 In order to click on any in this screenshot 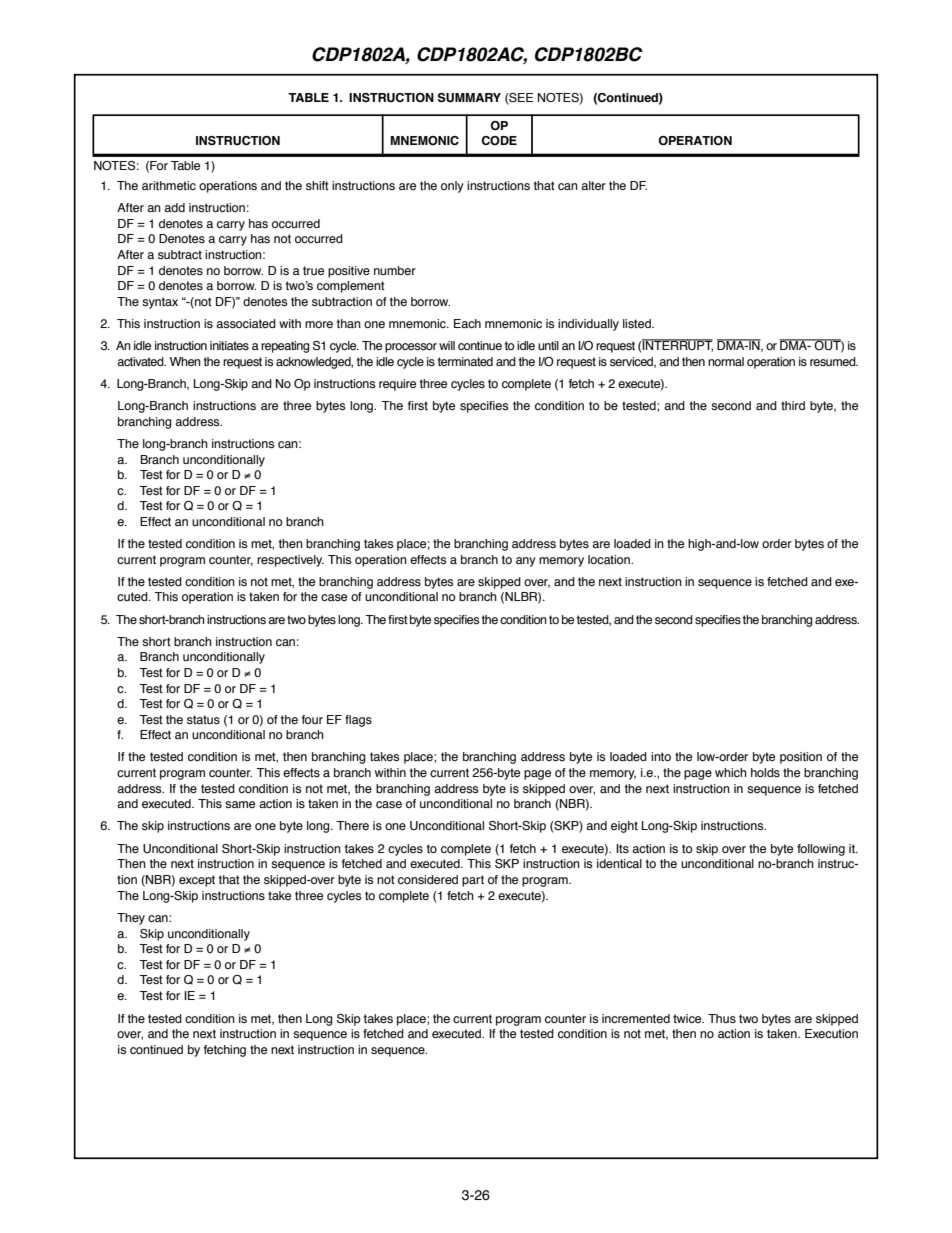, I will do `click(526, 562)`.
